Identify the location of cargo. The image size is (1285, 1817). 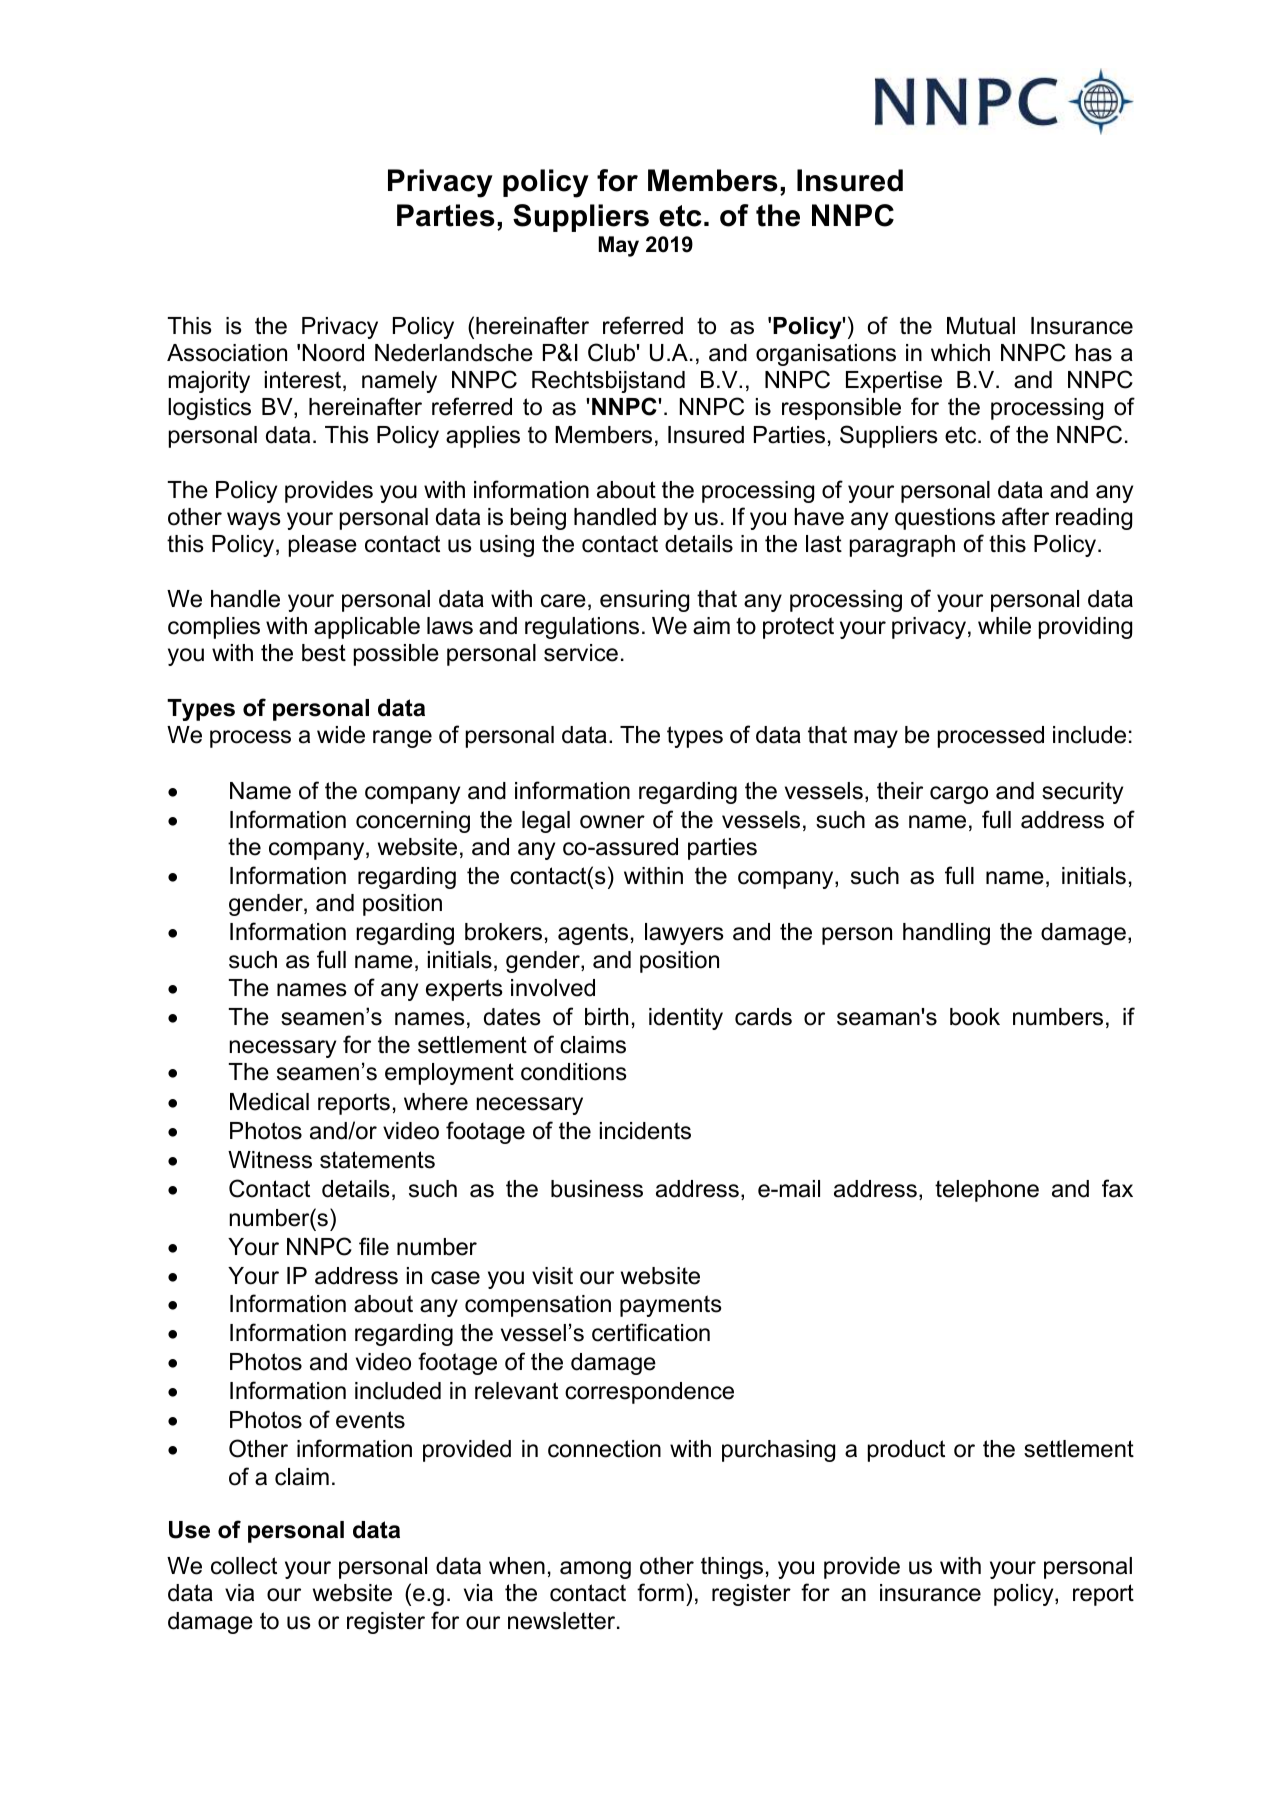
(959, 795).
